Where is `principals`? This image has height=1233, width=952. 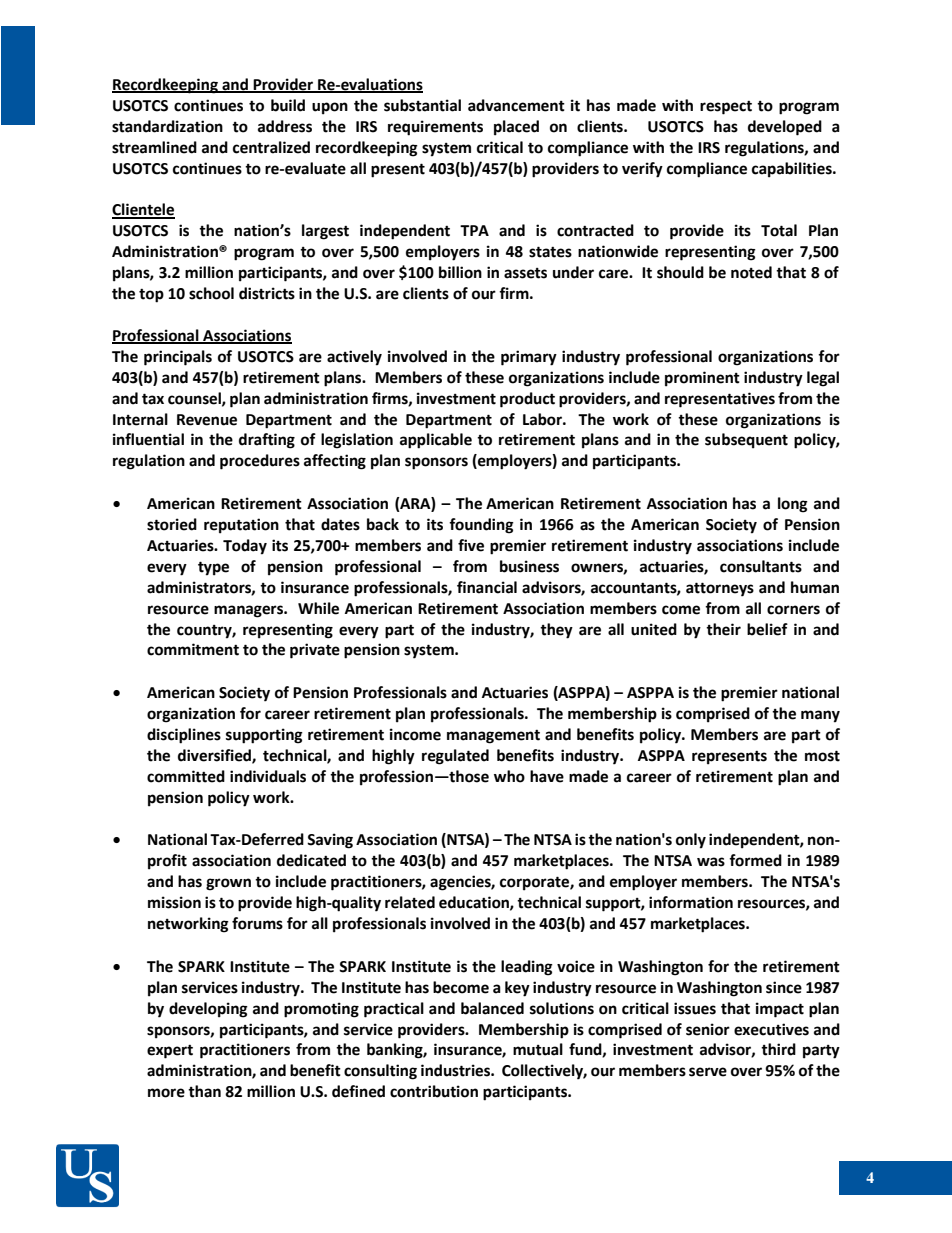 principals is located at coordinates (178, 358).
